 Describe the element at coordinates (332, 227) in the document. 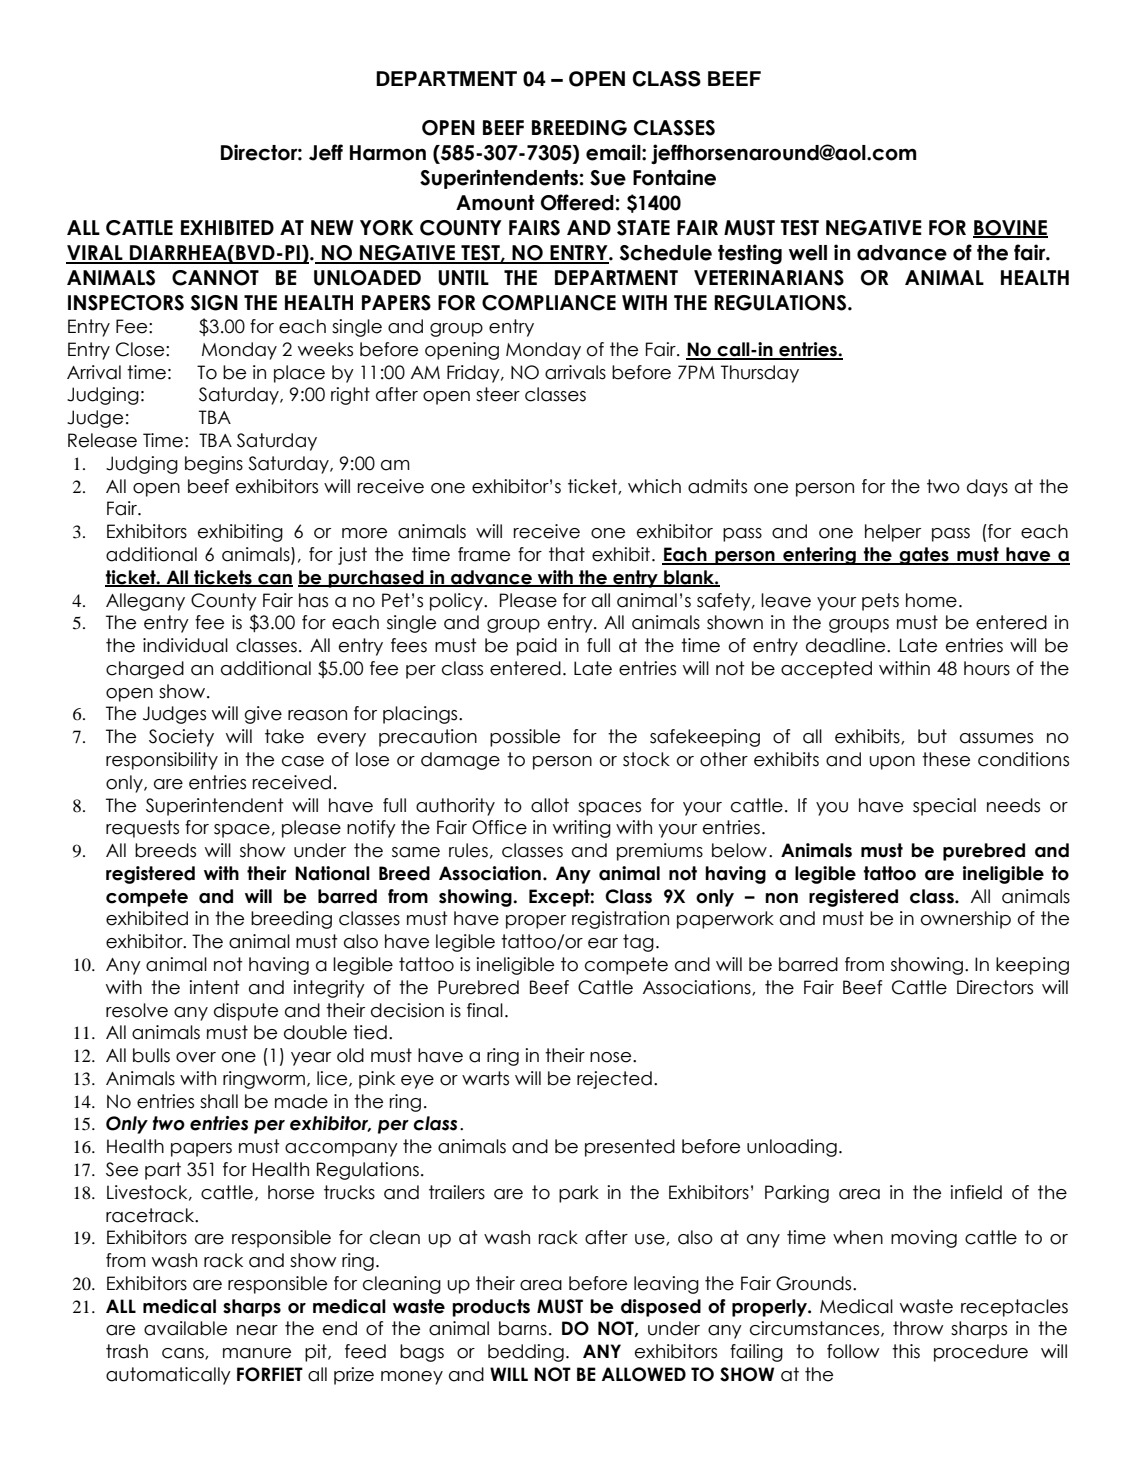

I see `NEW` at that location.
